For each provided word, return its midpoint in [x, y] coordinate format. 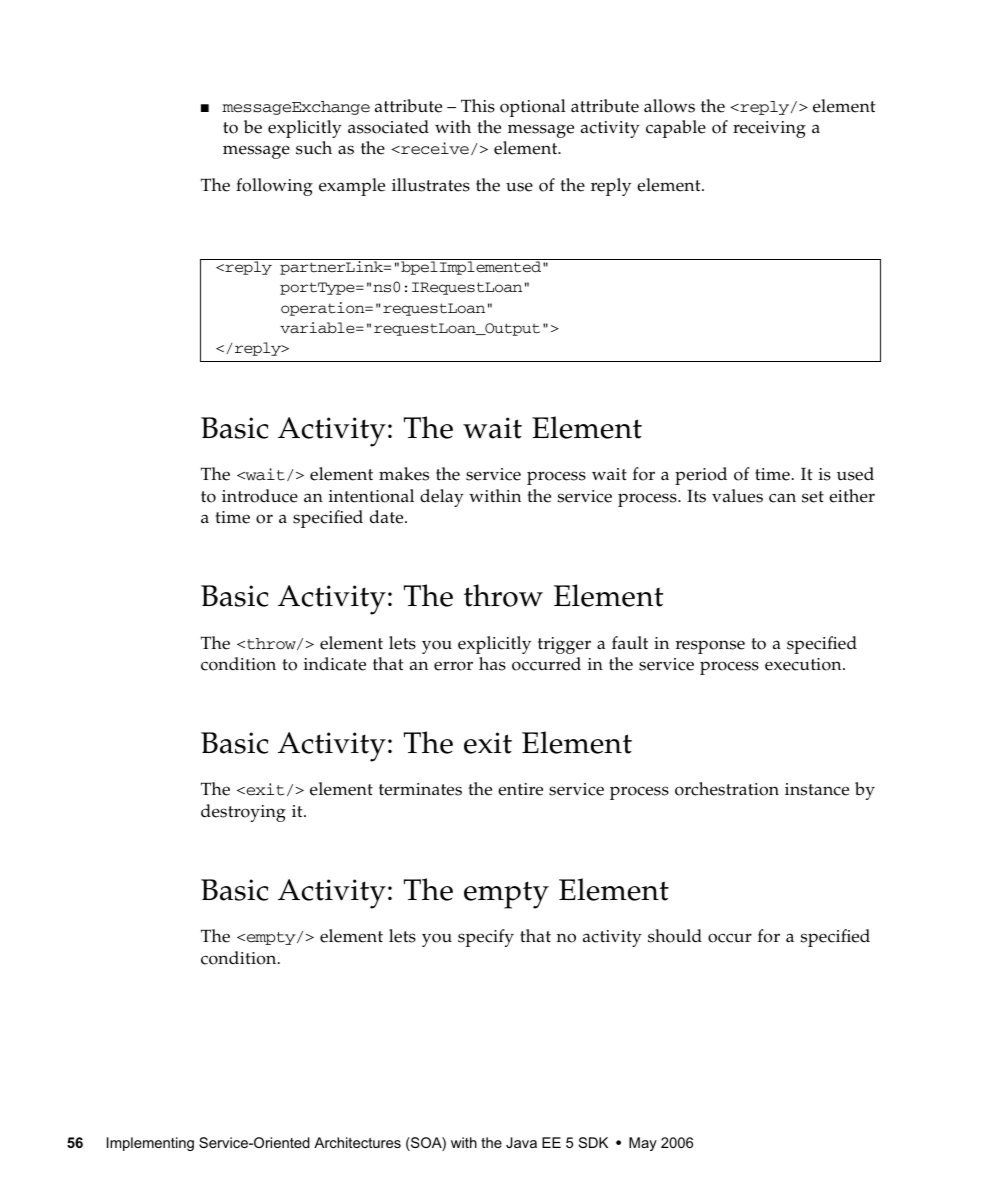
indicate [335, 664]
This [478, 106]
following [274, 187]
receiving [769, 129]
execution [804, 664]
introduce [260, 496]
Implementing [150, 1144]
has [492, 664]
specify [486, 938]
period [701, 476]
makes [404, 474]
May [643, 1144]
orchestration [727, 789]
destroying [243, 813]
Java [521, 1142]
